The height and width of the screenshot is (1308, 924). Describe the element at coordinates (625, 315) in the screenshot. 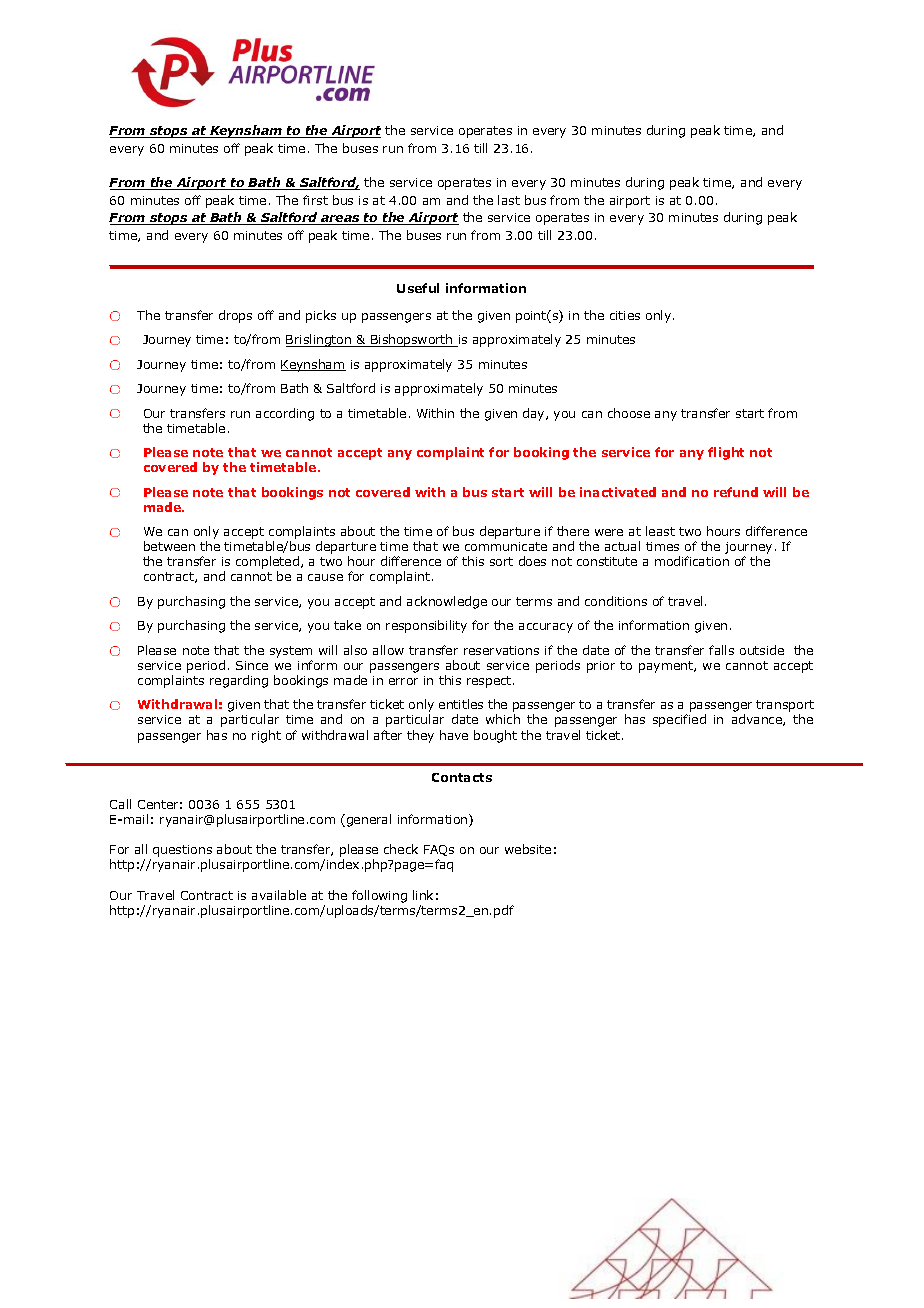

I see `cities` at that location.
